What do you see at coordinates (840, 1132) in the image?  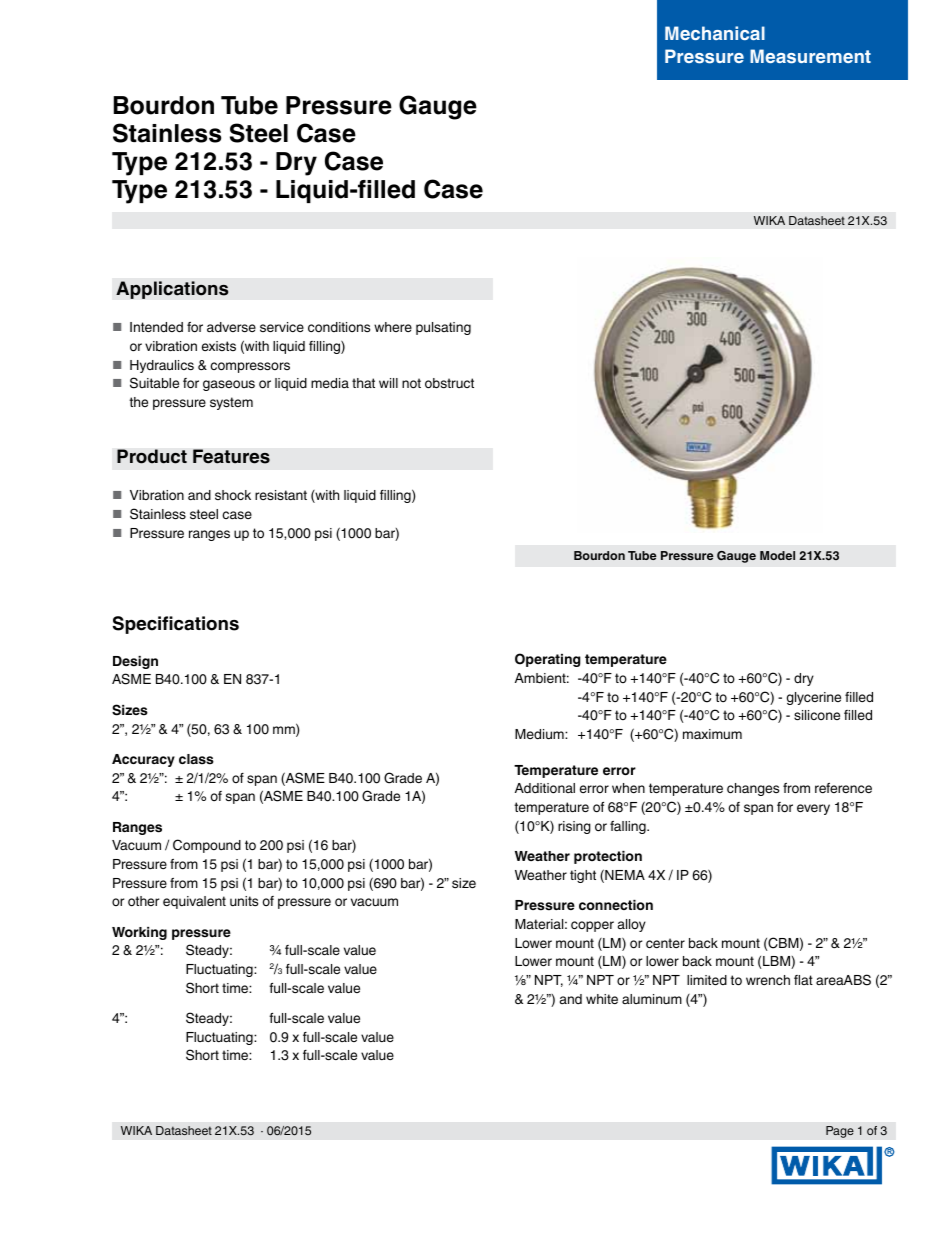 I see `Page` at bounding box center [840, 1132].
